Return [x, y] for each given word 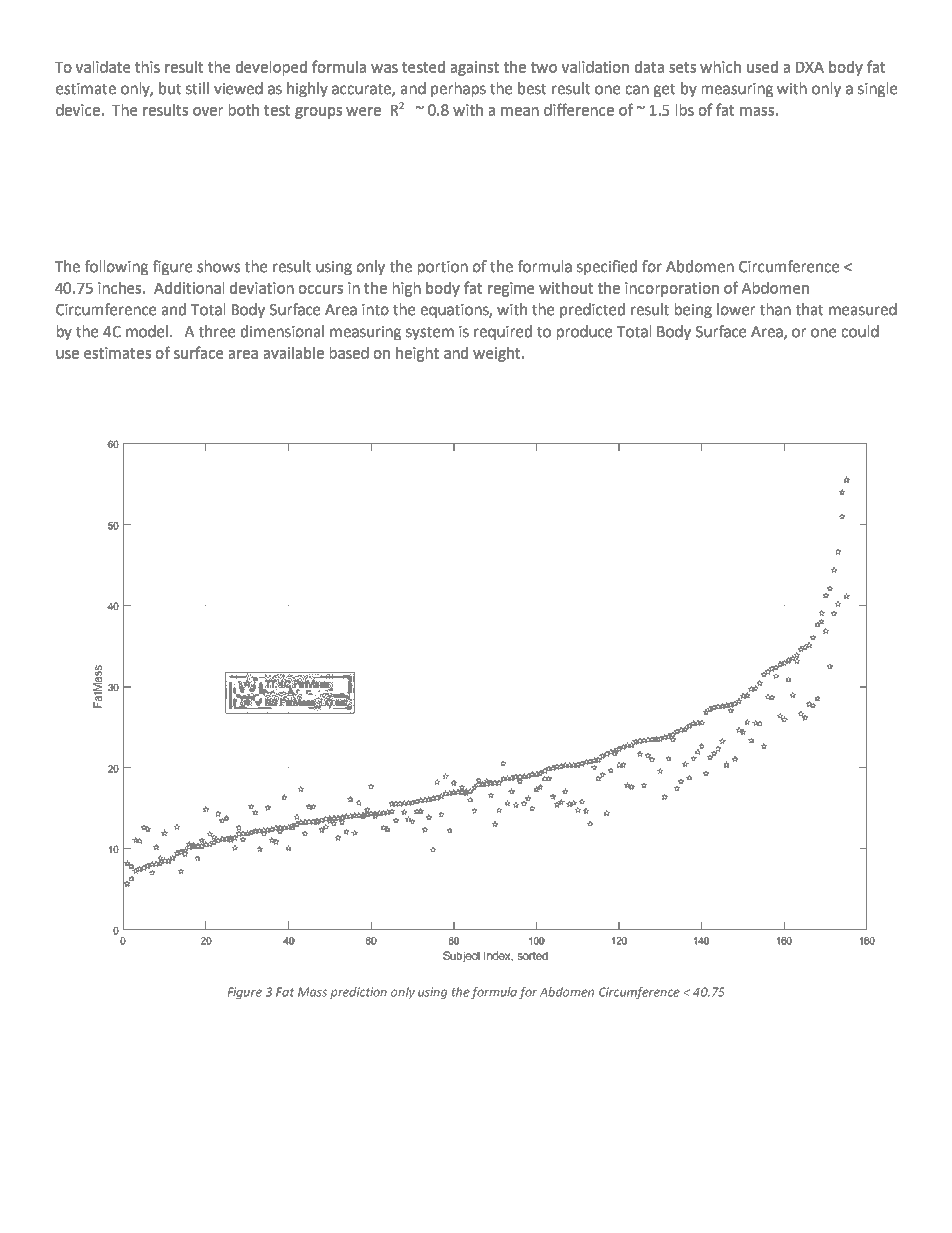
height [417, 354]
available [294, 353]
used [762, 67]
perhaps [458, 89]
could [860, 331]
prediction [358, 993]
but [170, 88]
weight [498, 354]
